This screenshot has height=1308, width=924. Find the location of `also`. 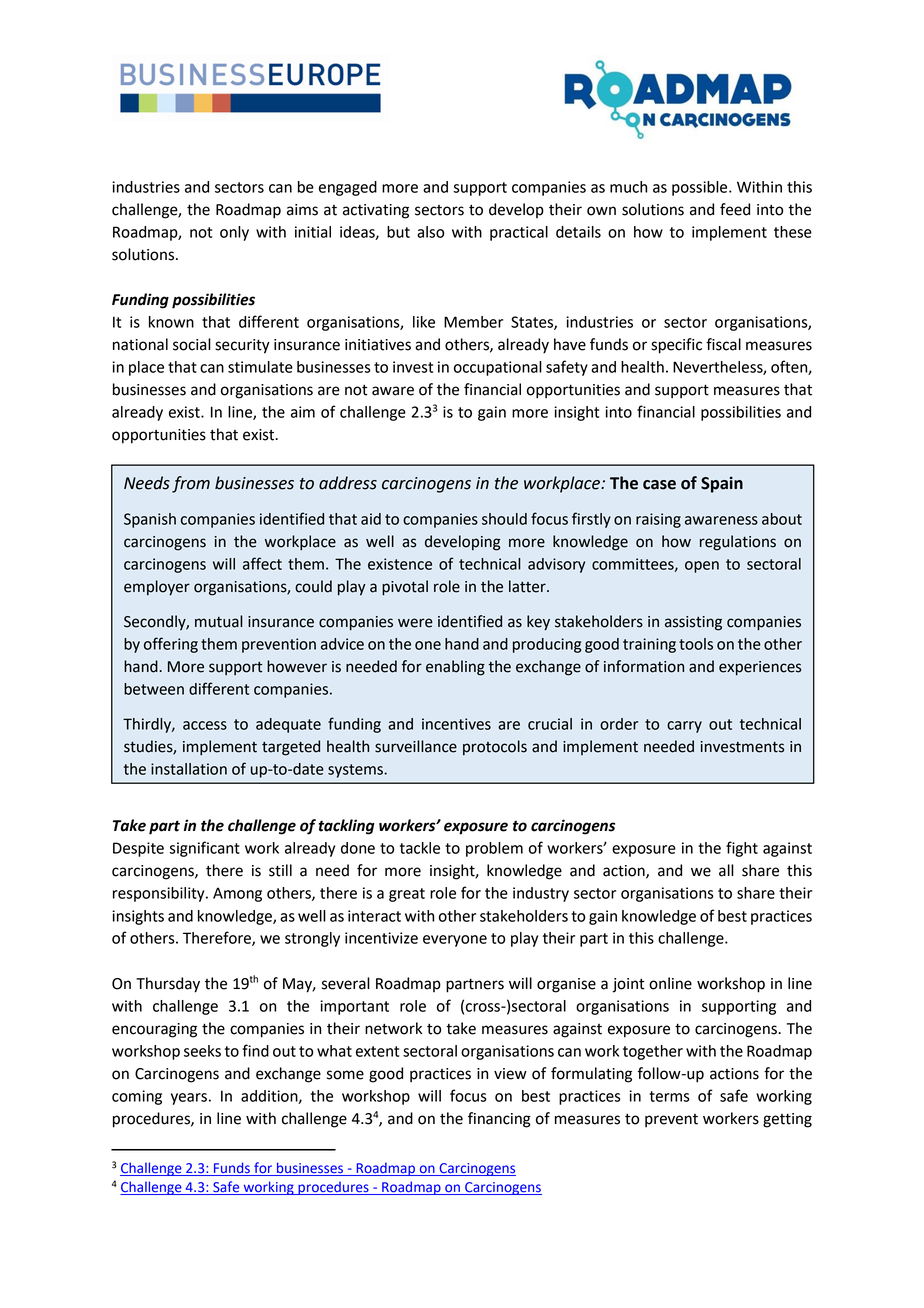

also is located at coordinates (430, 232).
